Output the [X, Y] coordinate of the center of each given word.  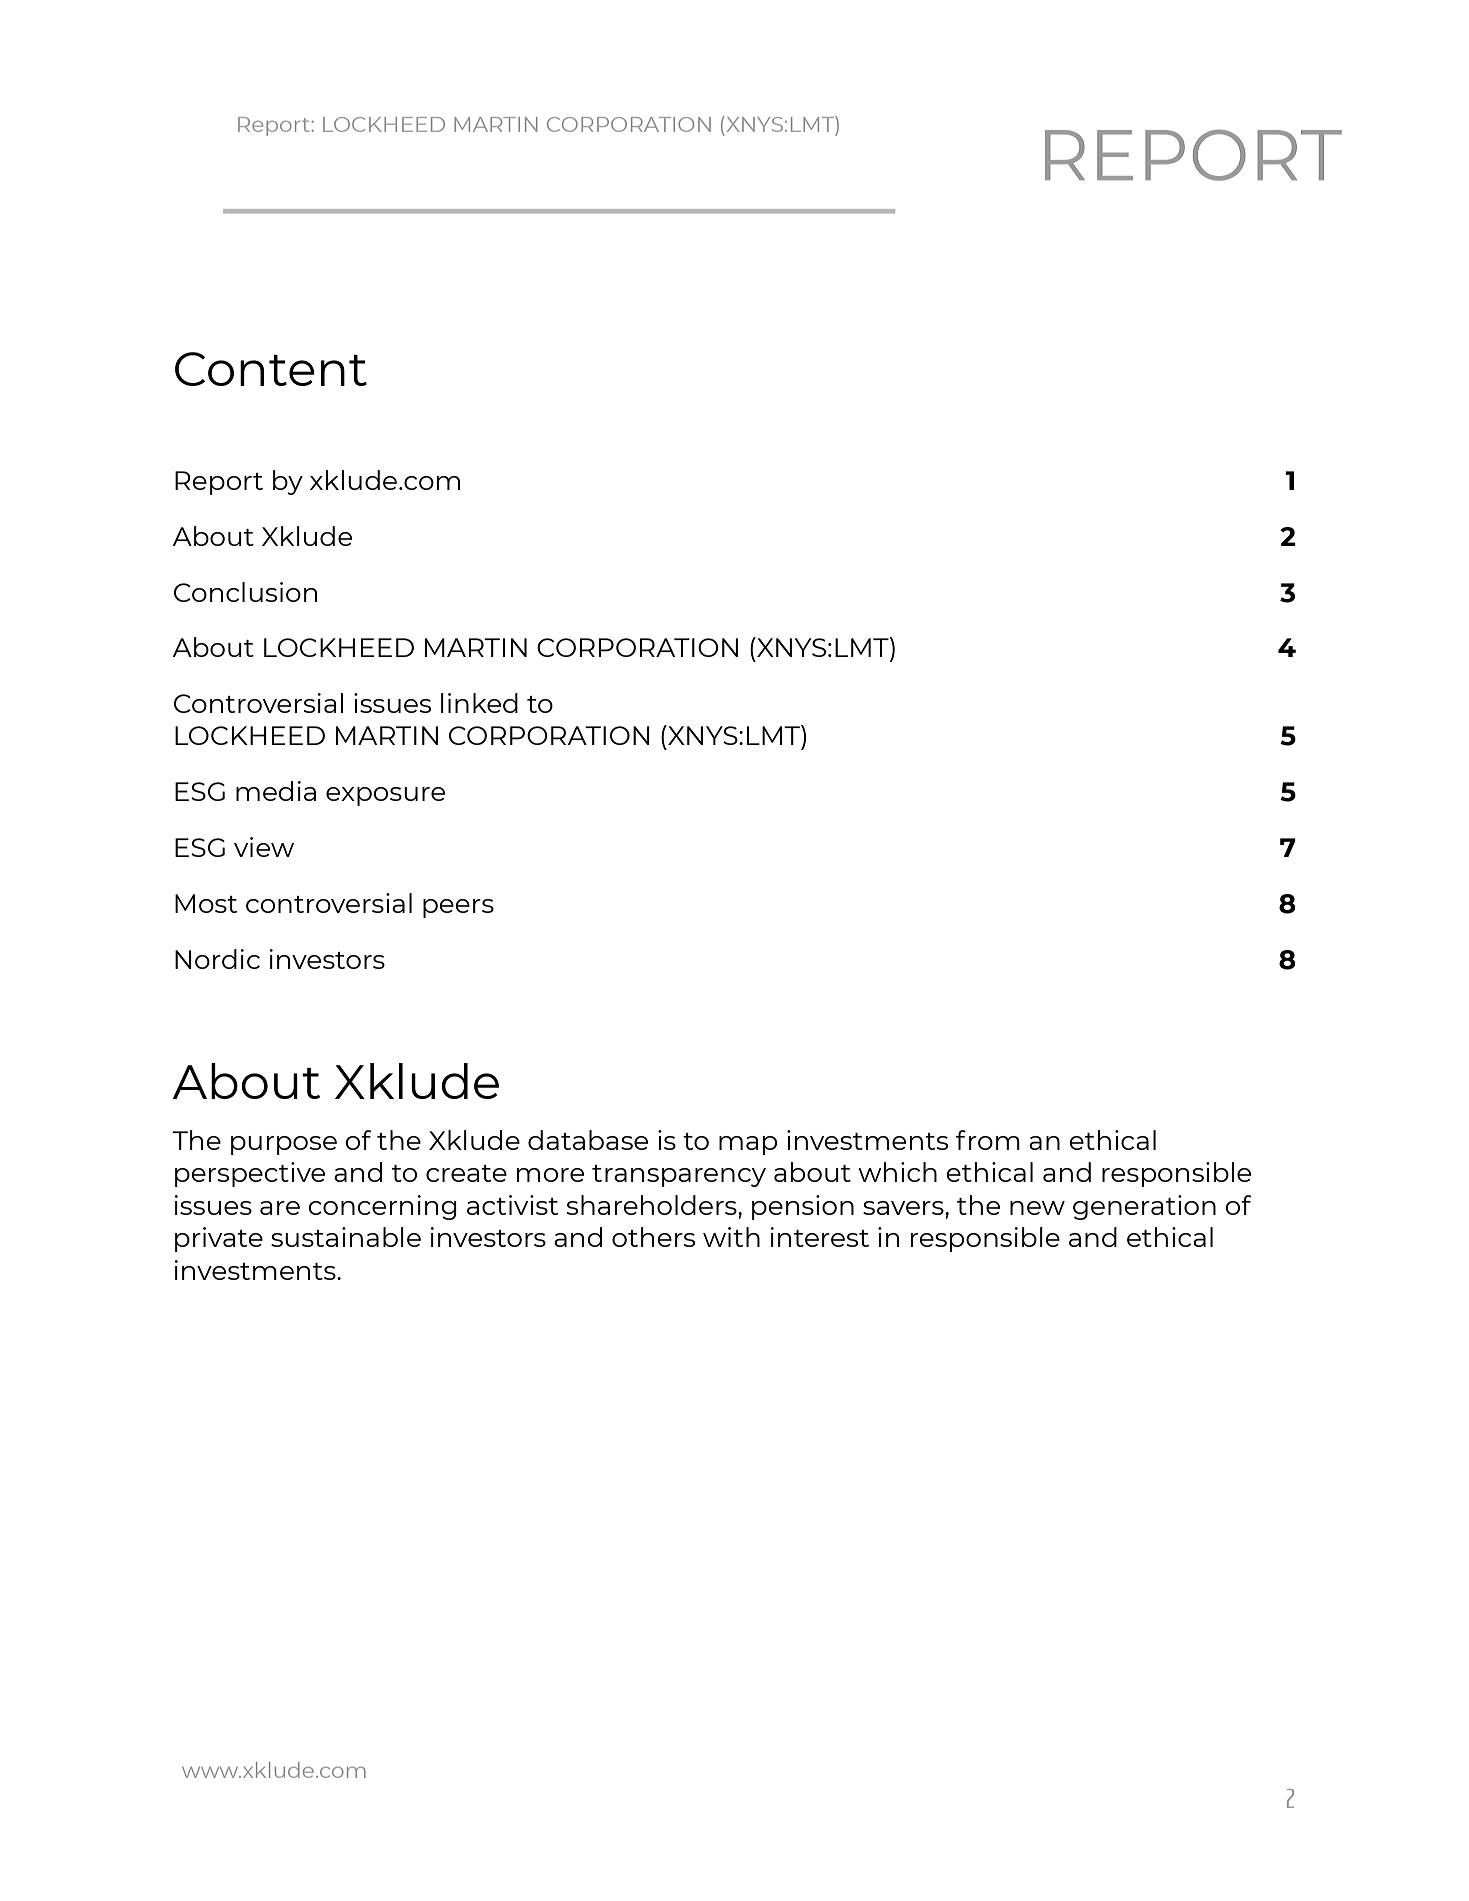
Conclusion [245, 592]
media [276, 791]
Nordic [217, 959]
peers [458, 908]
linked [479, 703]
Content [271, 369]
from [988, 1140]
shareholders [653, 1205]
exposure [385, 796]
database [588, 1140]
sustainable [346, 1237]
